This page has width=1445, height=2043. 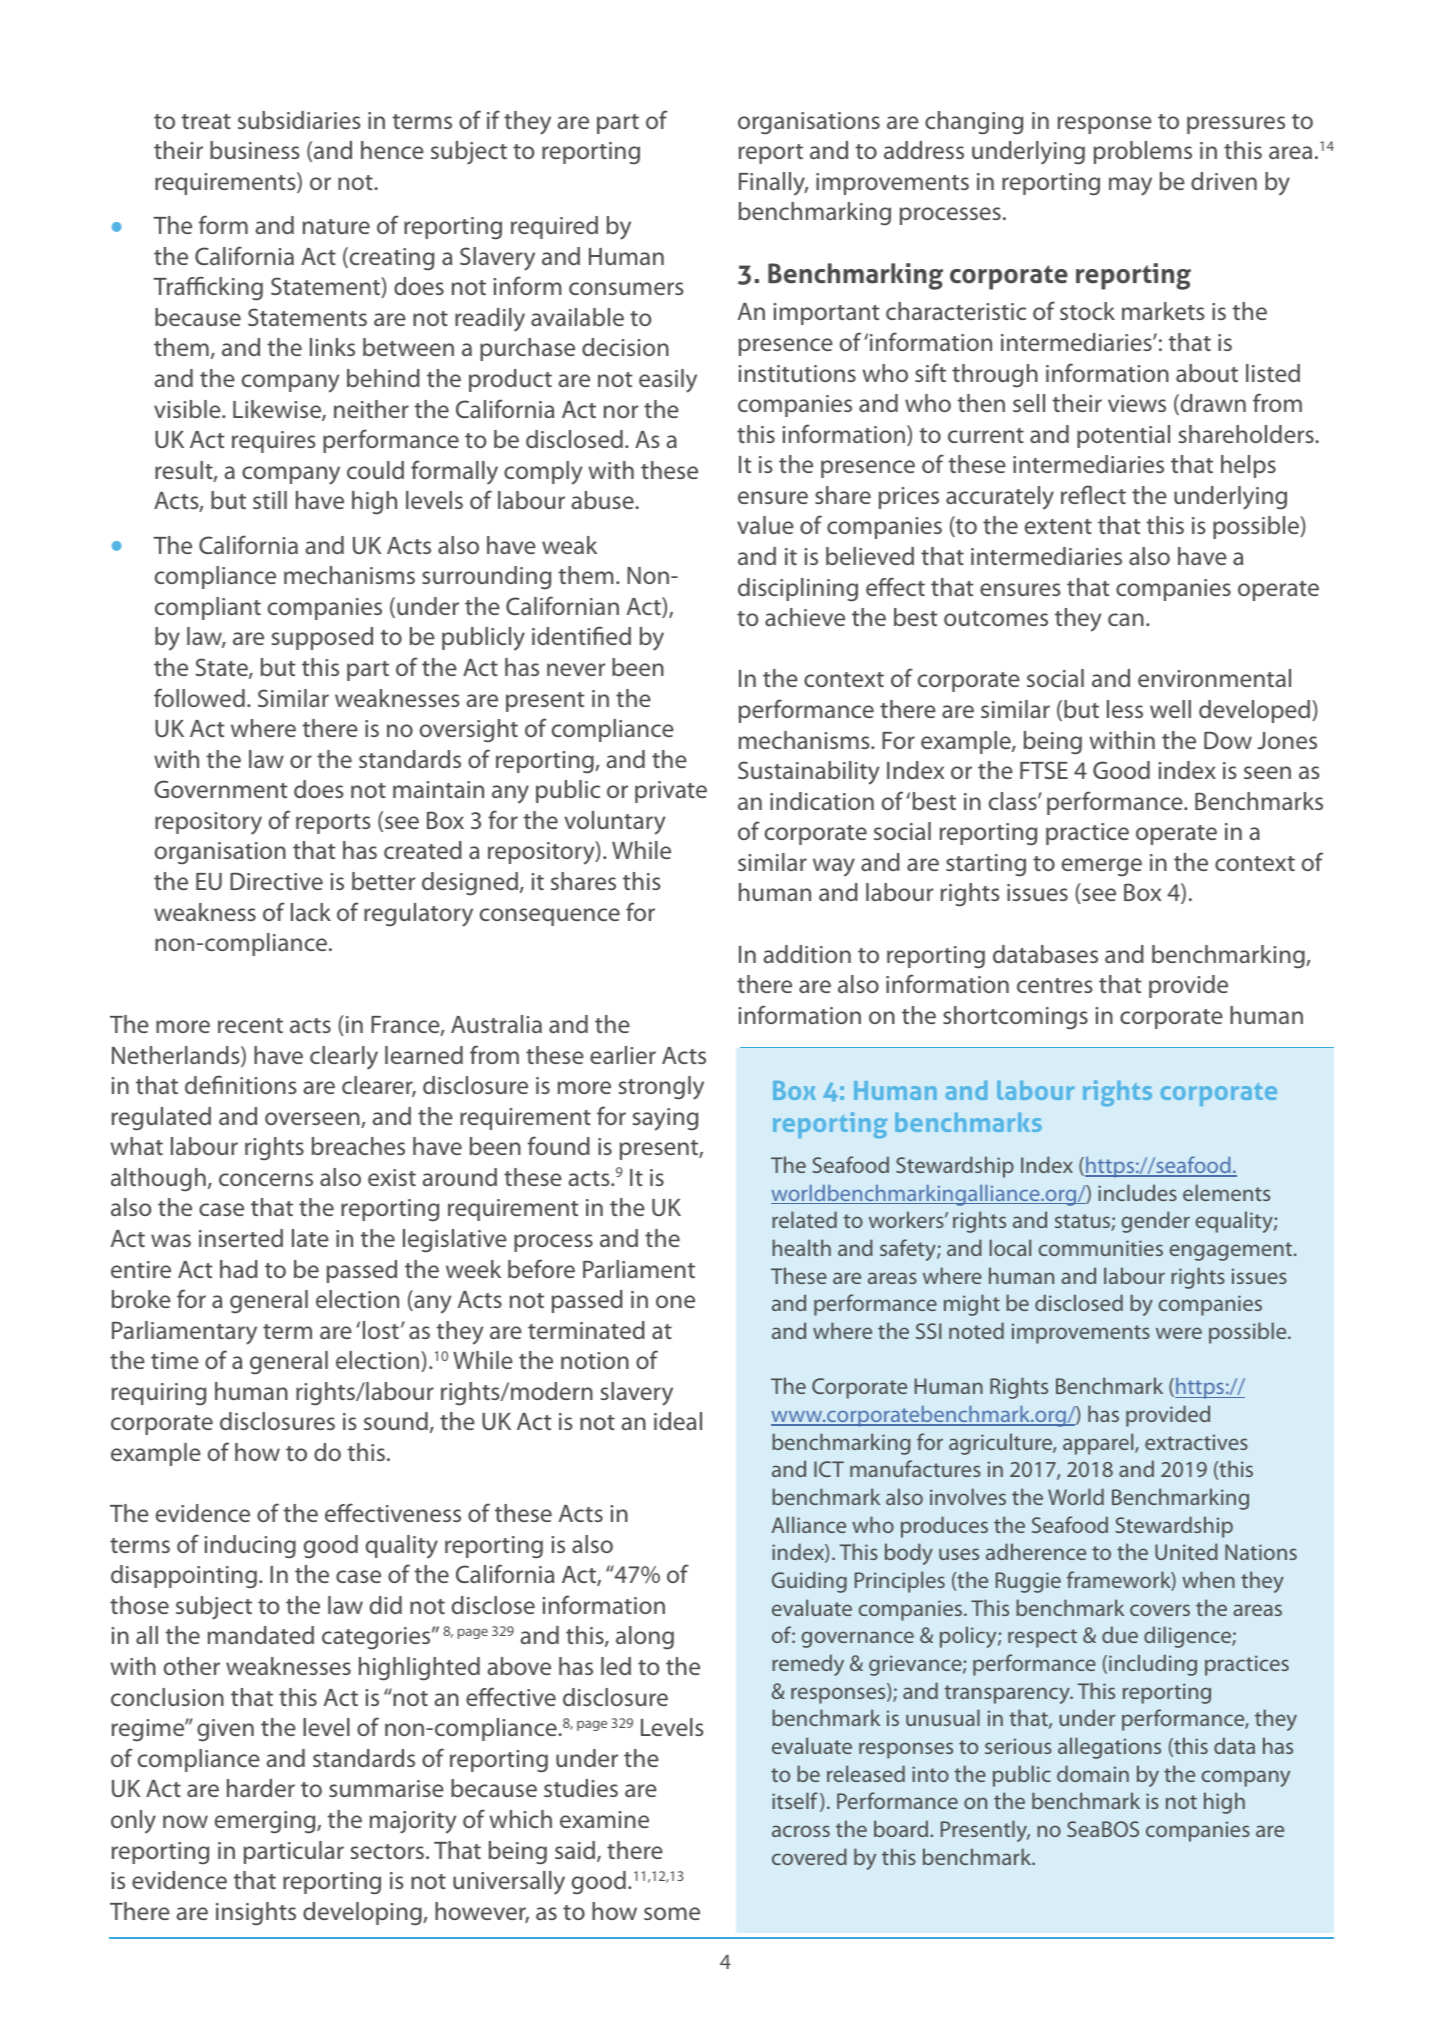 I want to click on earlier, so click(x=623, y=1055).
